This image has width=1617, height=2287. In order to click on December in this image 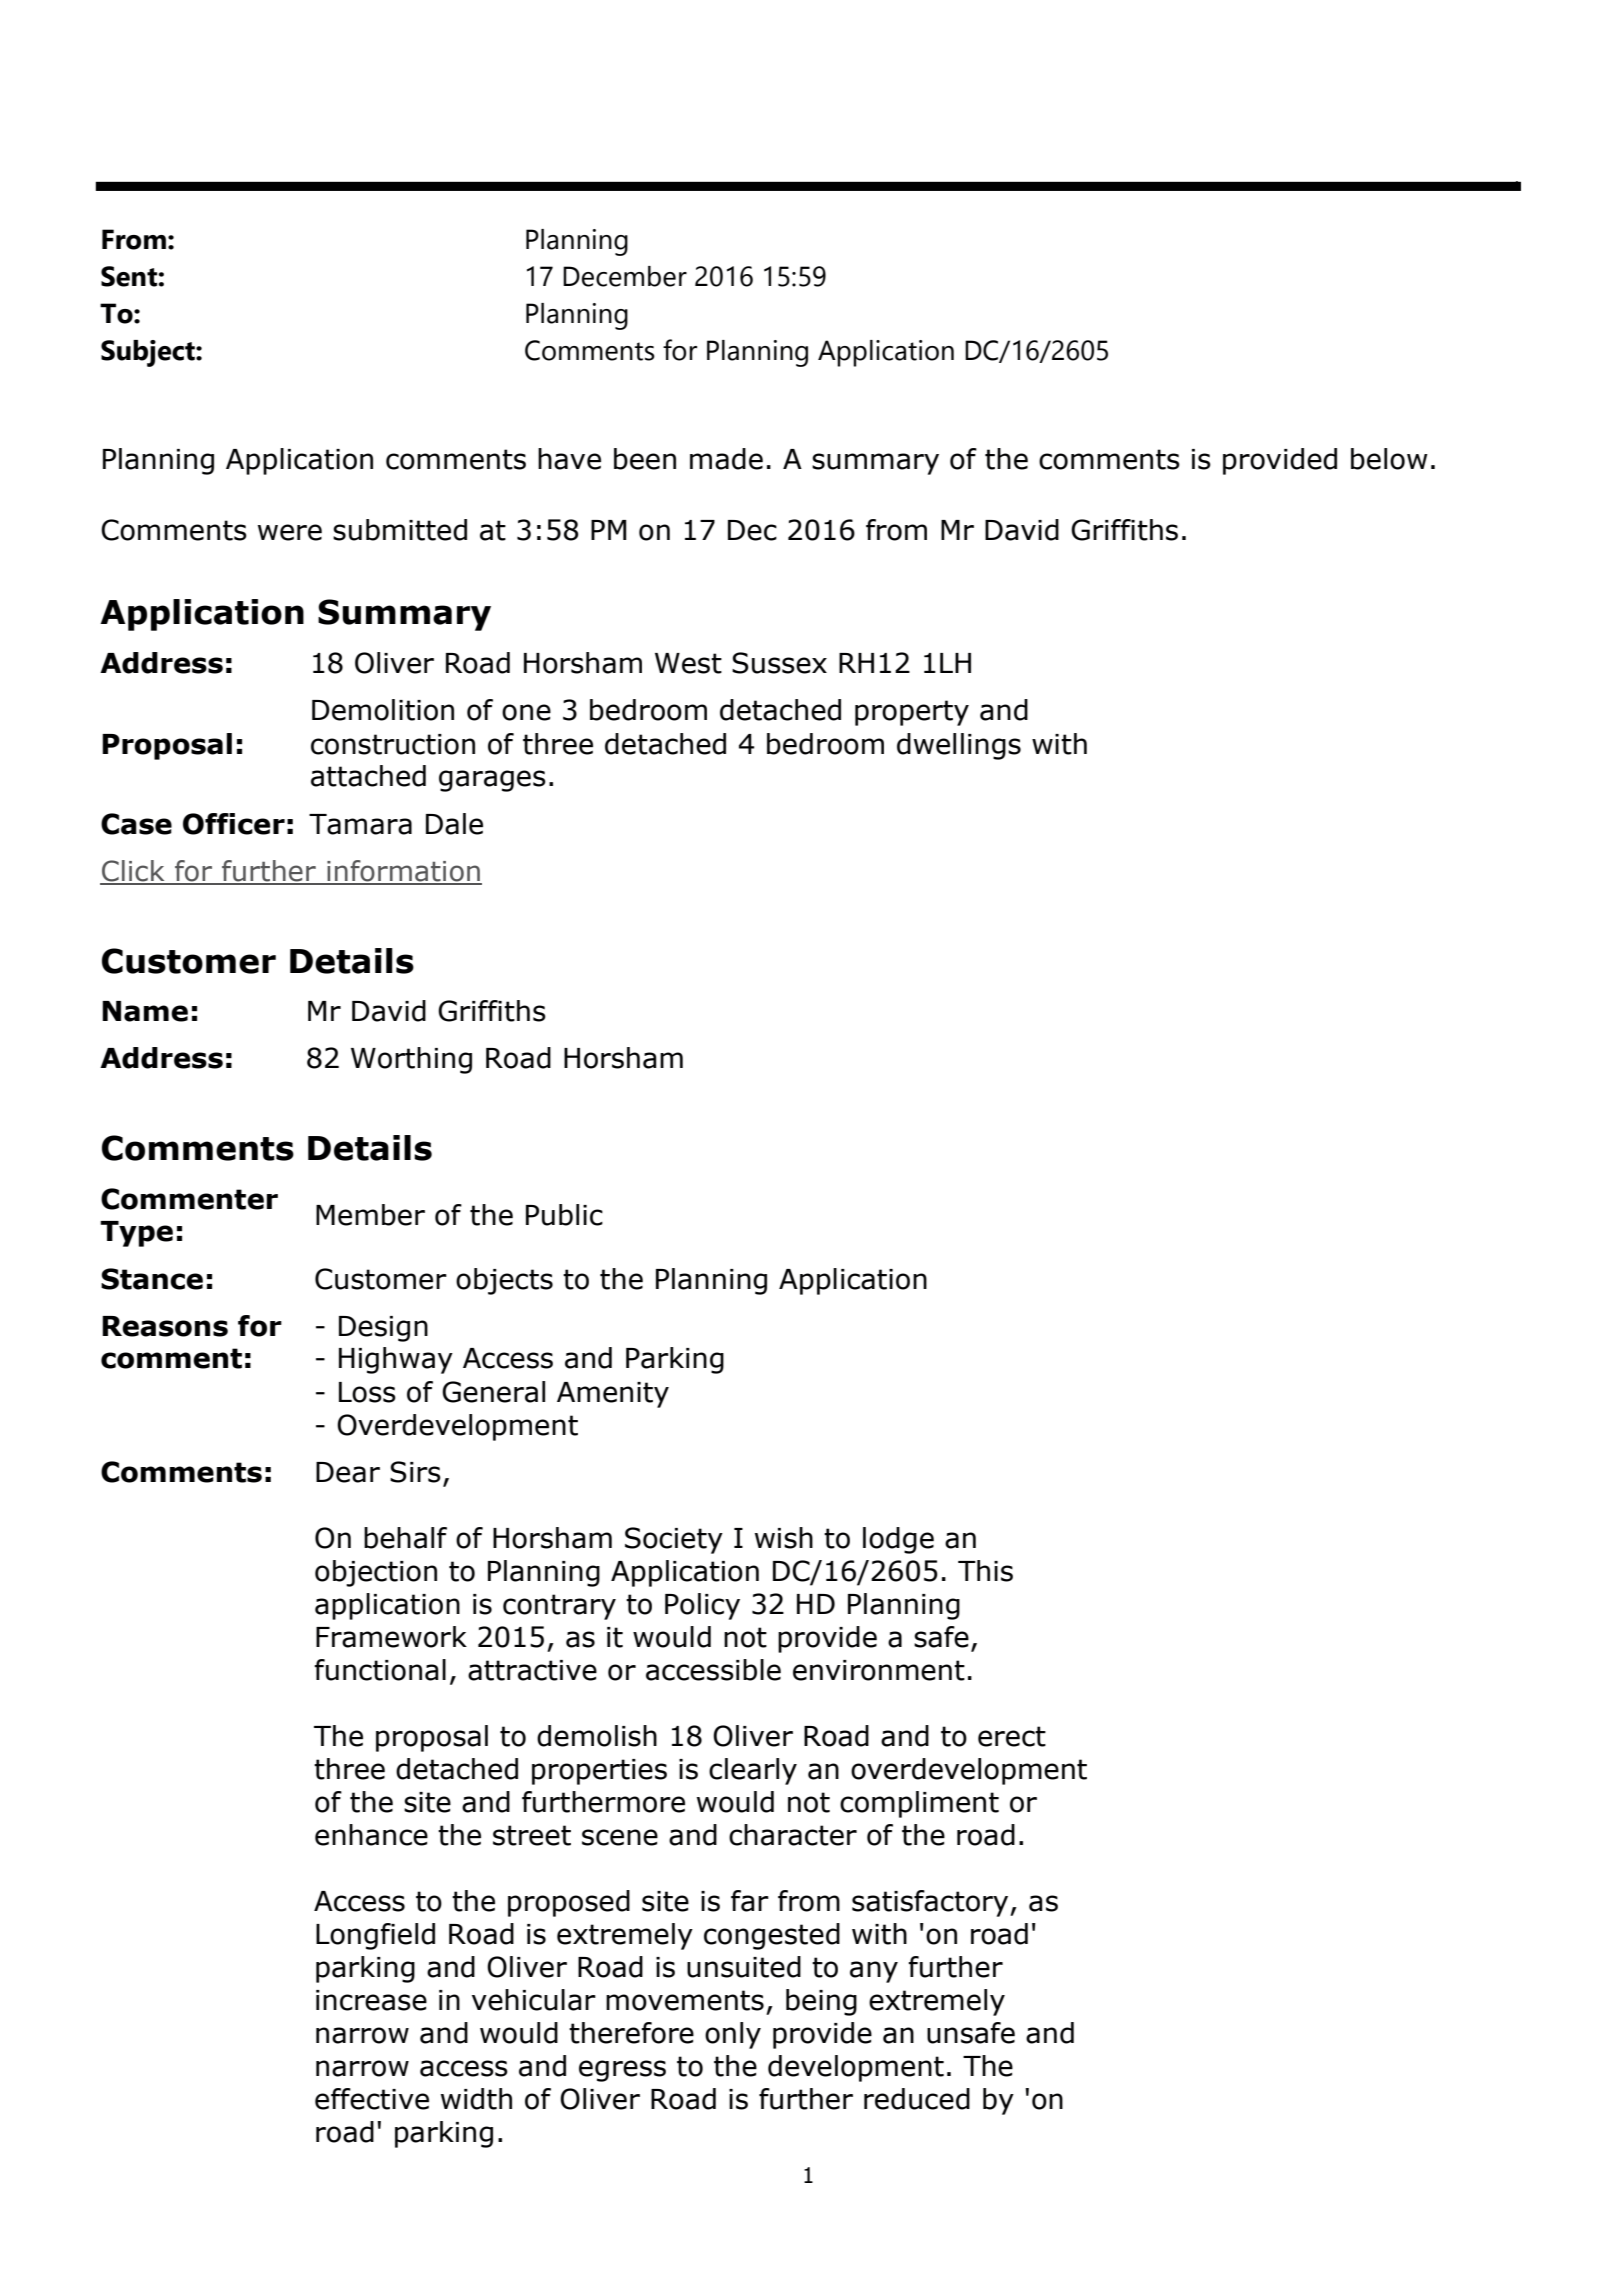, I will do `click(625, 276)`.
